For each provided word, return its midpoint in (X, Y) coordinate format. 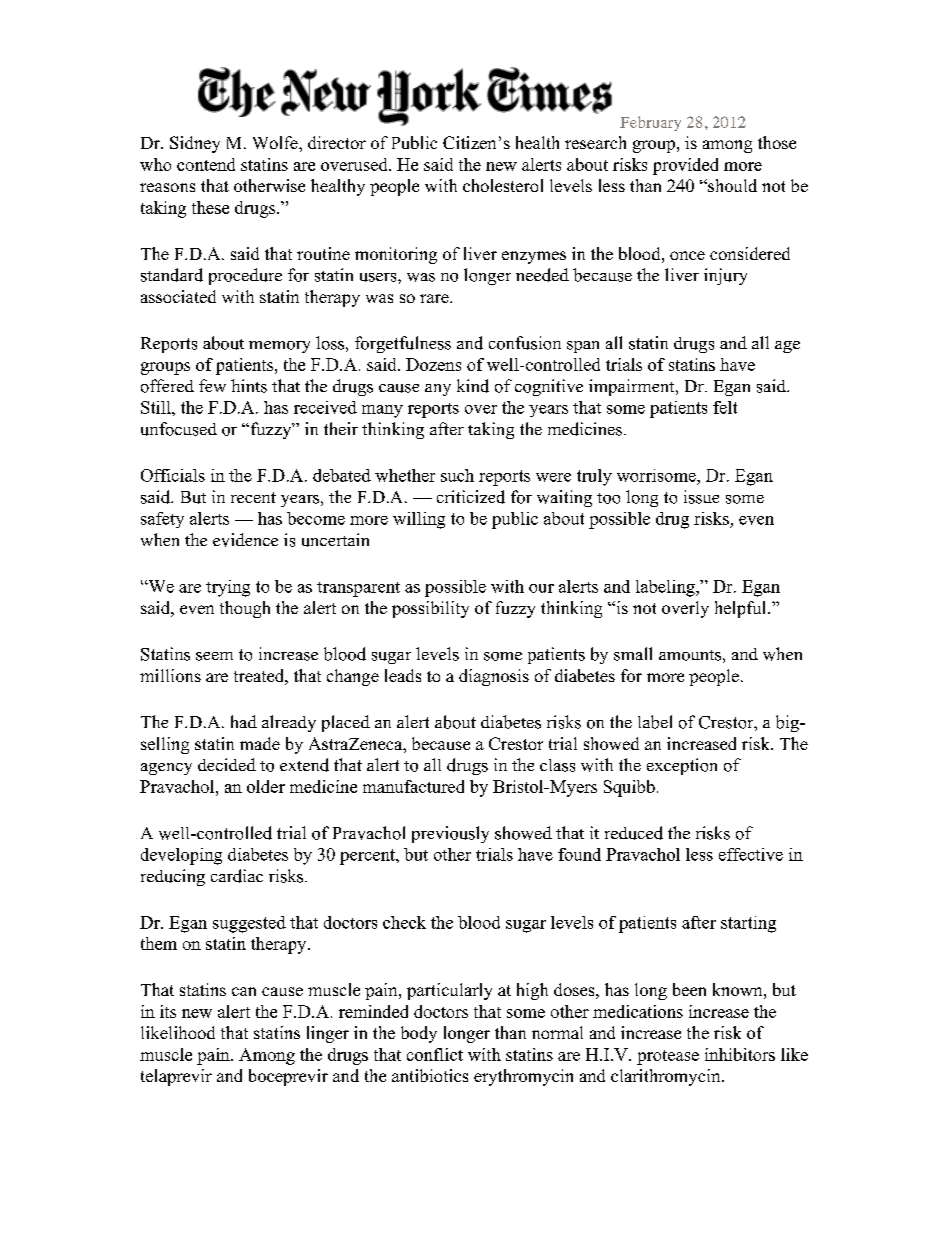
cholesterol (503, 185)
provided (685, 166)
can (244, 991)
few (212, 385)
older (266, 786)
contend (206, 164)
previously (450, 834)
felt (725, 407)
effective (751, 854)
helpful (742, 609)
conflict (435, 1054)
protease (668, 1057)
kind (473, 386)
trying (228, 588)
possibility (430, 609)
